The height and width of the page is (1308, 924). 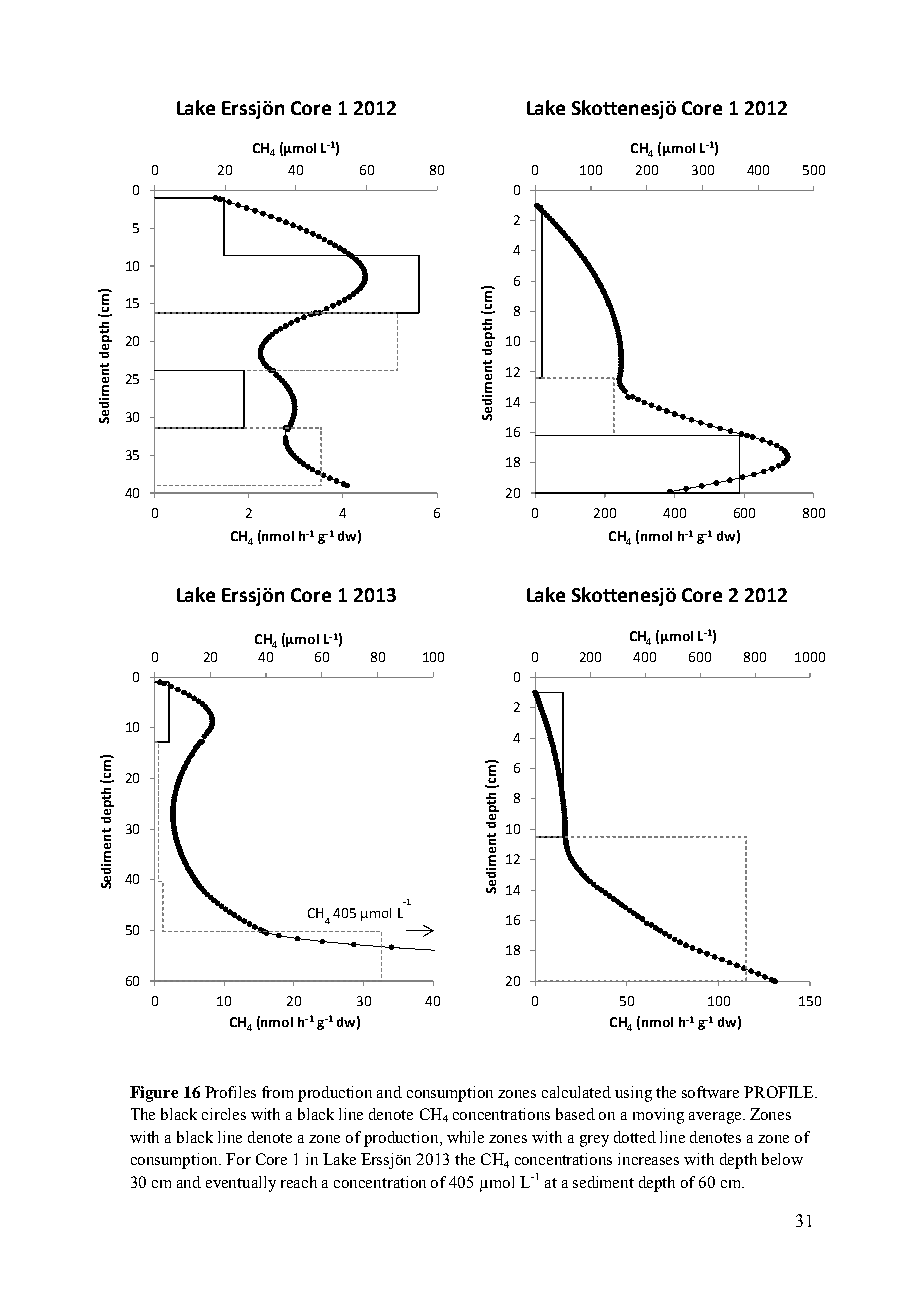 I want to click on from, so click(x=277, y=1092).
